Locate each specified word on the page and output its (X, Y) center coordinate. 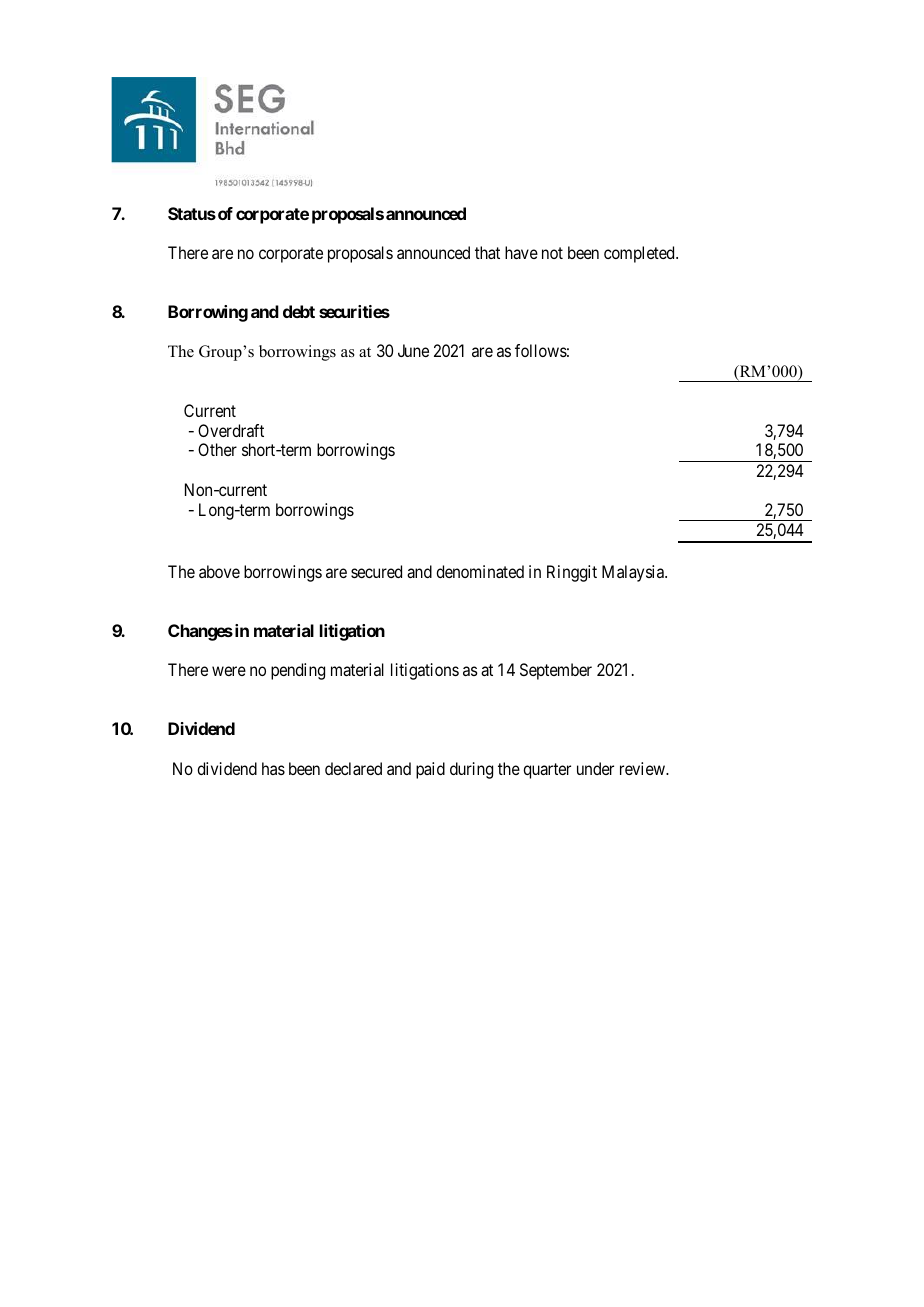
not (552, 253)
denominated (480, 571)
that (487, 252)
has (273, 768)
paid (430, 770)
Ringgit (572, 573)
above (219, 571)
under (595, 768)
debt (299, 311)
